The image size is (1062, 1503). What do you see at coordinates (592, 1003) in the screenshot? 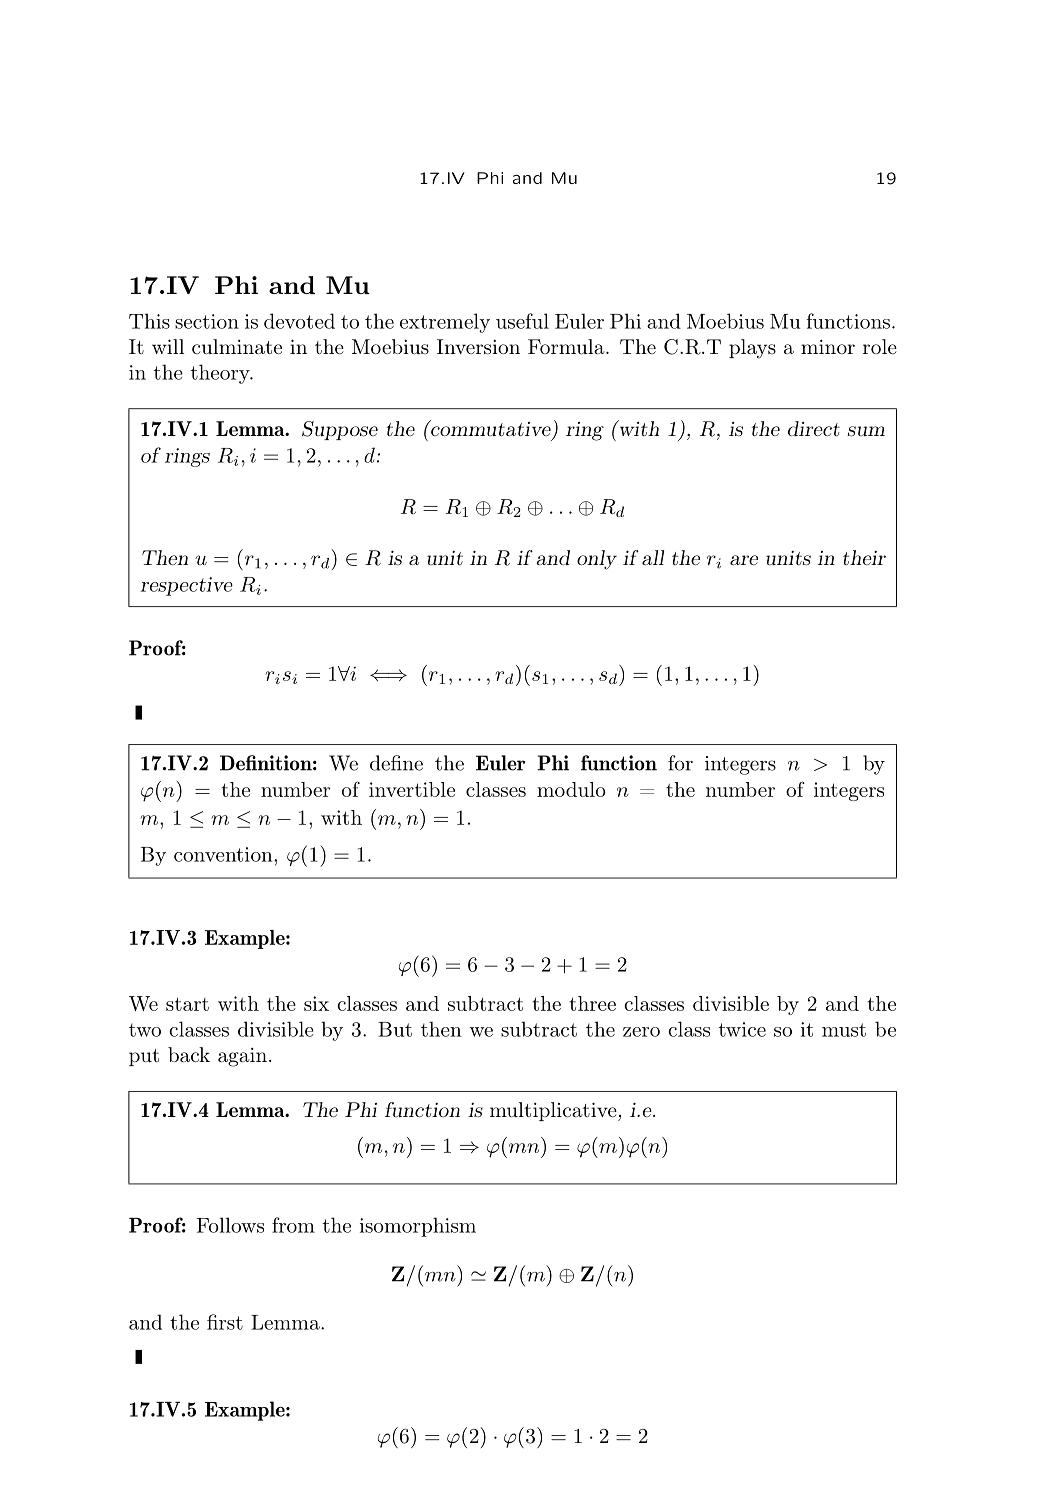
I see `three` at bounding box center [592, 1003].
